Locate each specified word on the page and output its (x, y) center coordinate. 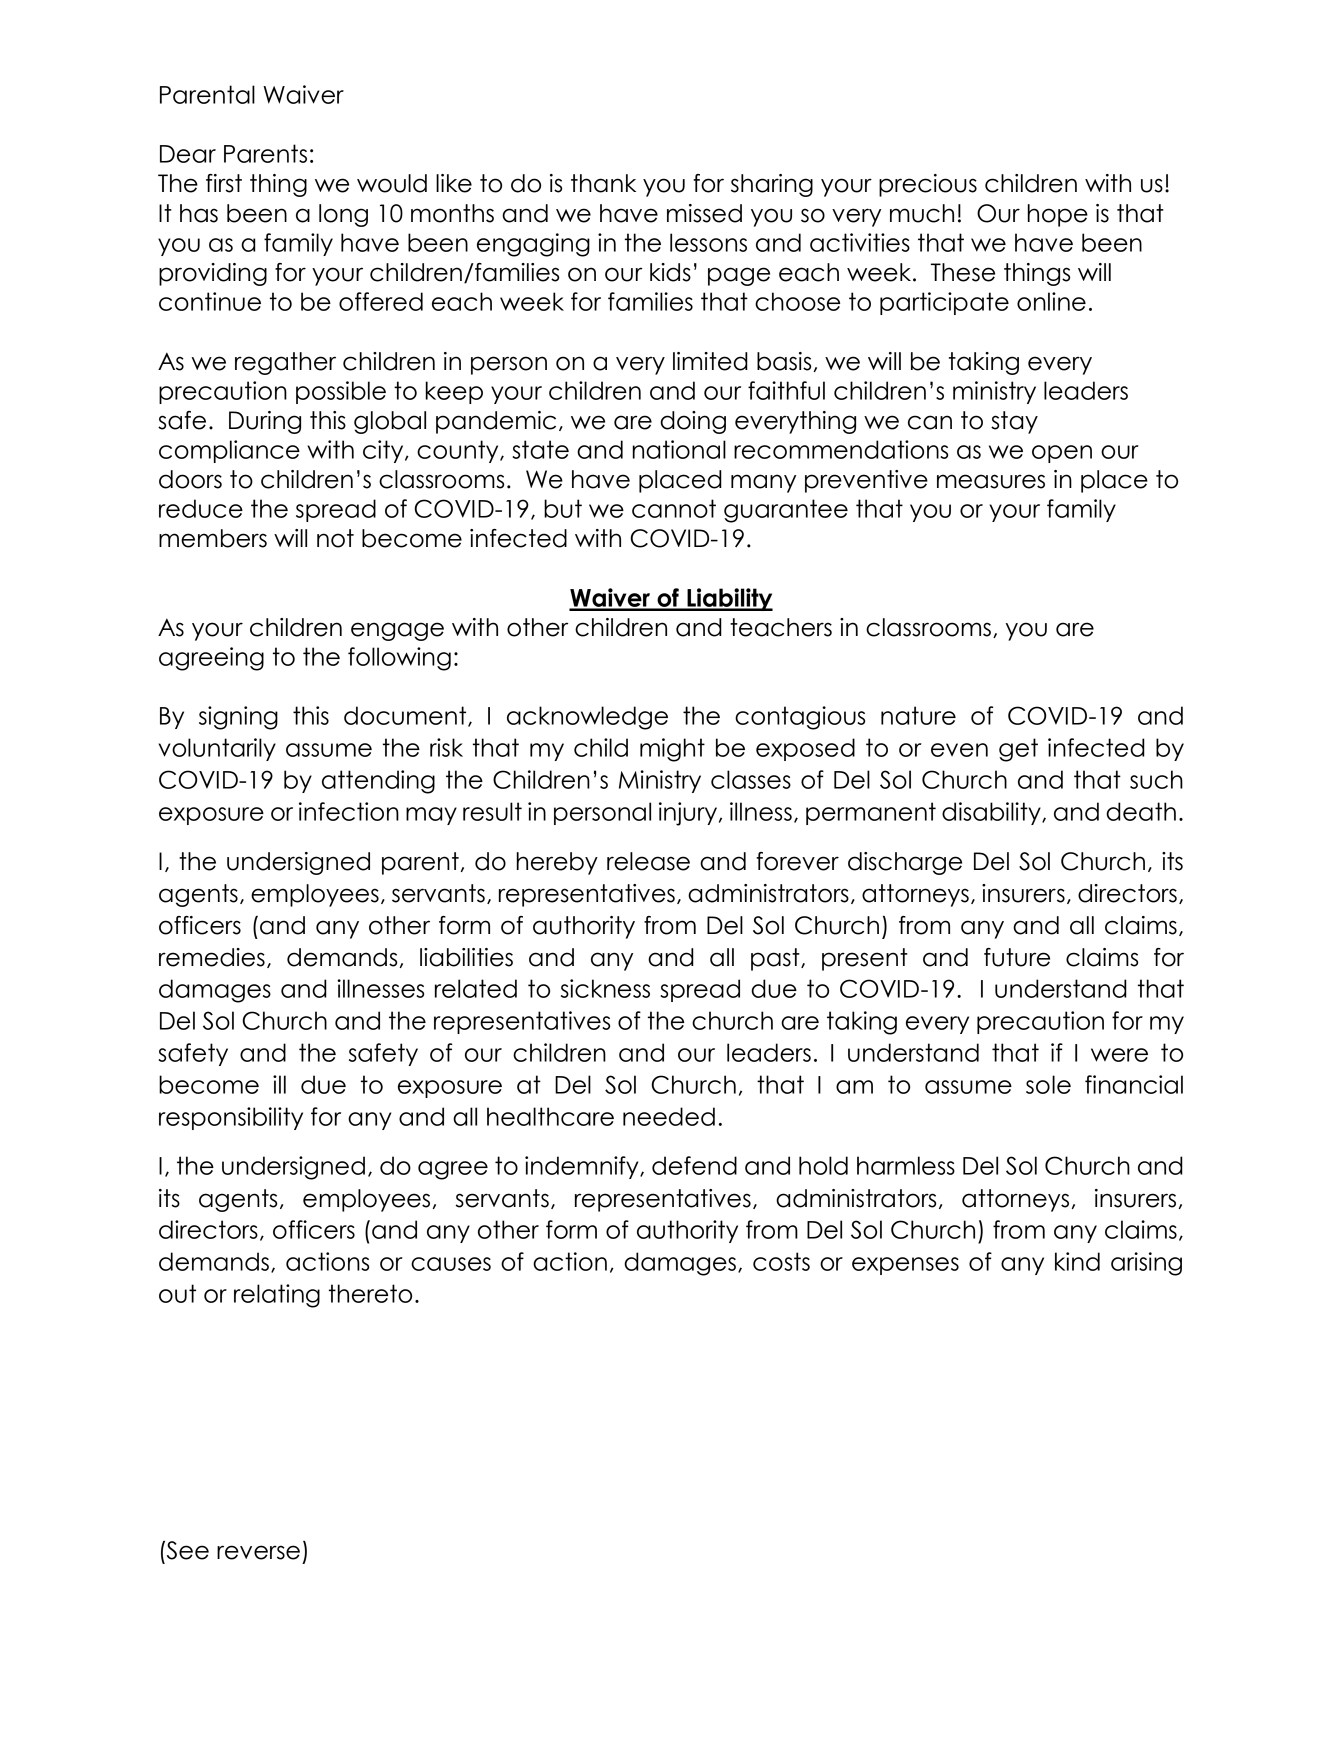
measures (991, 481)
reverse (258, 1552)
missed (704, 213)
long (343, 215)
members (213, 538)
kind (1077, 1261)
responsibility (231, 1118)
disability (992, 813)
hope (1058, 215)
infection (349, 811)
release (648, 861)
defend (694, 1165)
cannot (674, 508)
